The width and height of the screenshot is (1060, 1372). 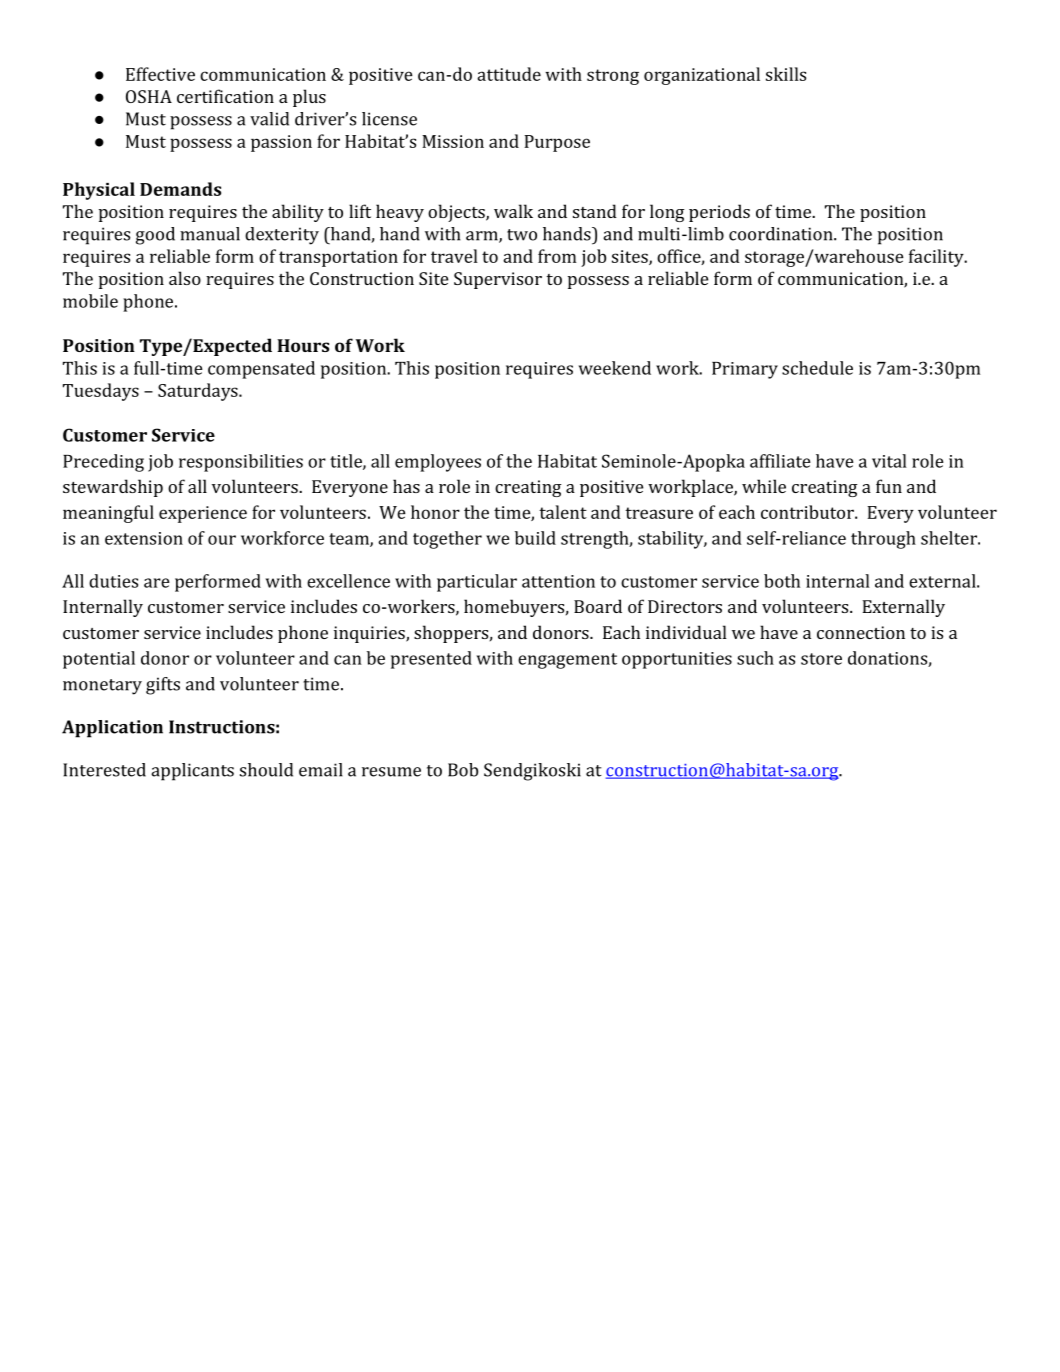 I want to click on duties, so click(x=113, y=581).
